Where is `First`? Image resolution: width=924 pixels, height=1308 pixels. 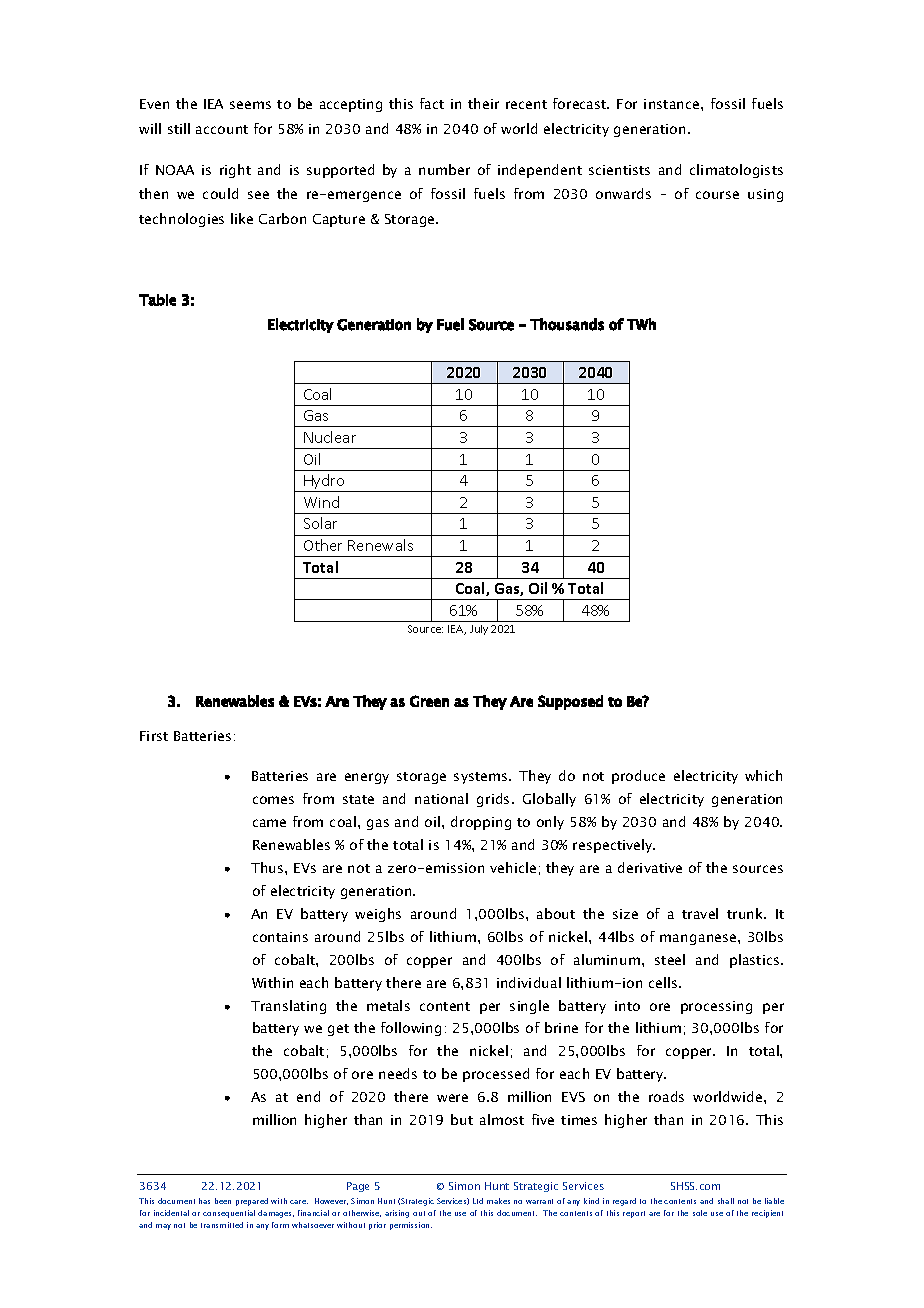 First is located at coordinates (154, 736).
